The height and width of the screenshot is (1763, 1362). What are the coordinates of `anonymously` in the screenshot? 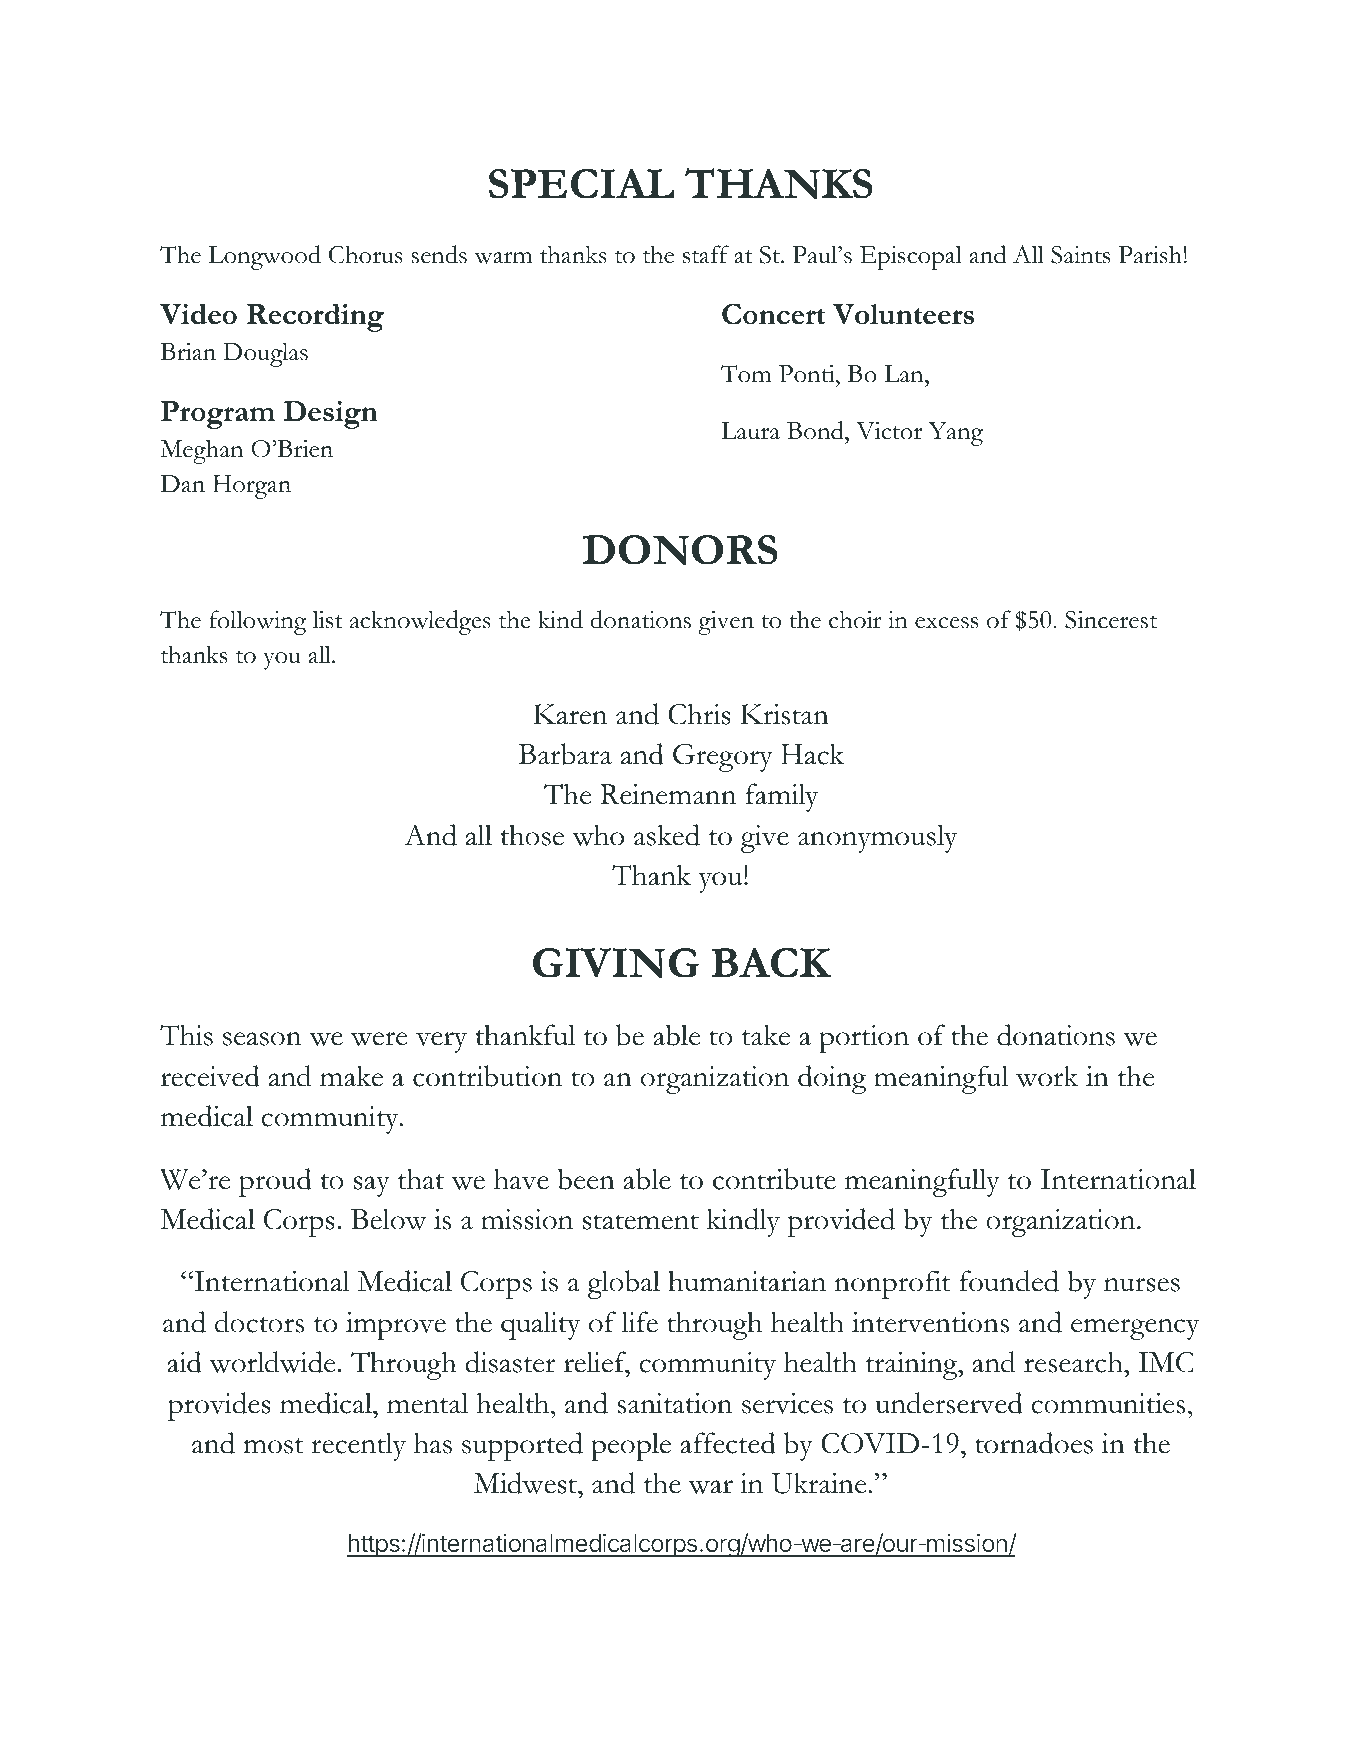 It's located at (877, 838).
